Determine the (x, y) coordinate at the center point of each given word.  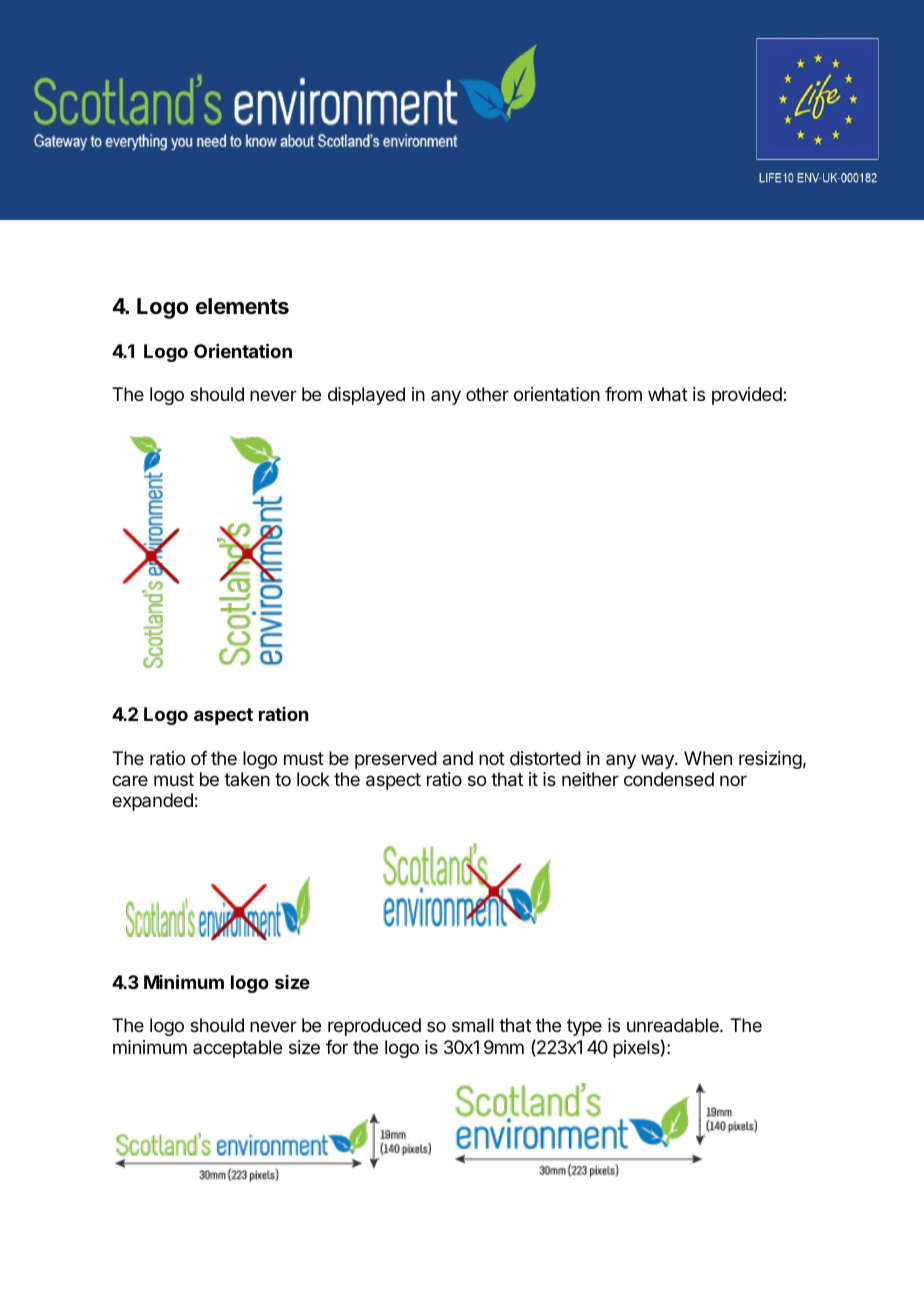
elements (242, 306)
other (487, 394)
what (668, 394)
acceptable (237, 1049)
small (473, 1025)
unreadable (674, 1025)
